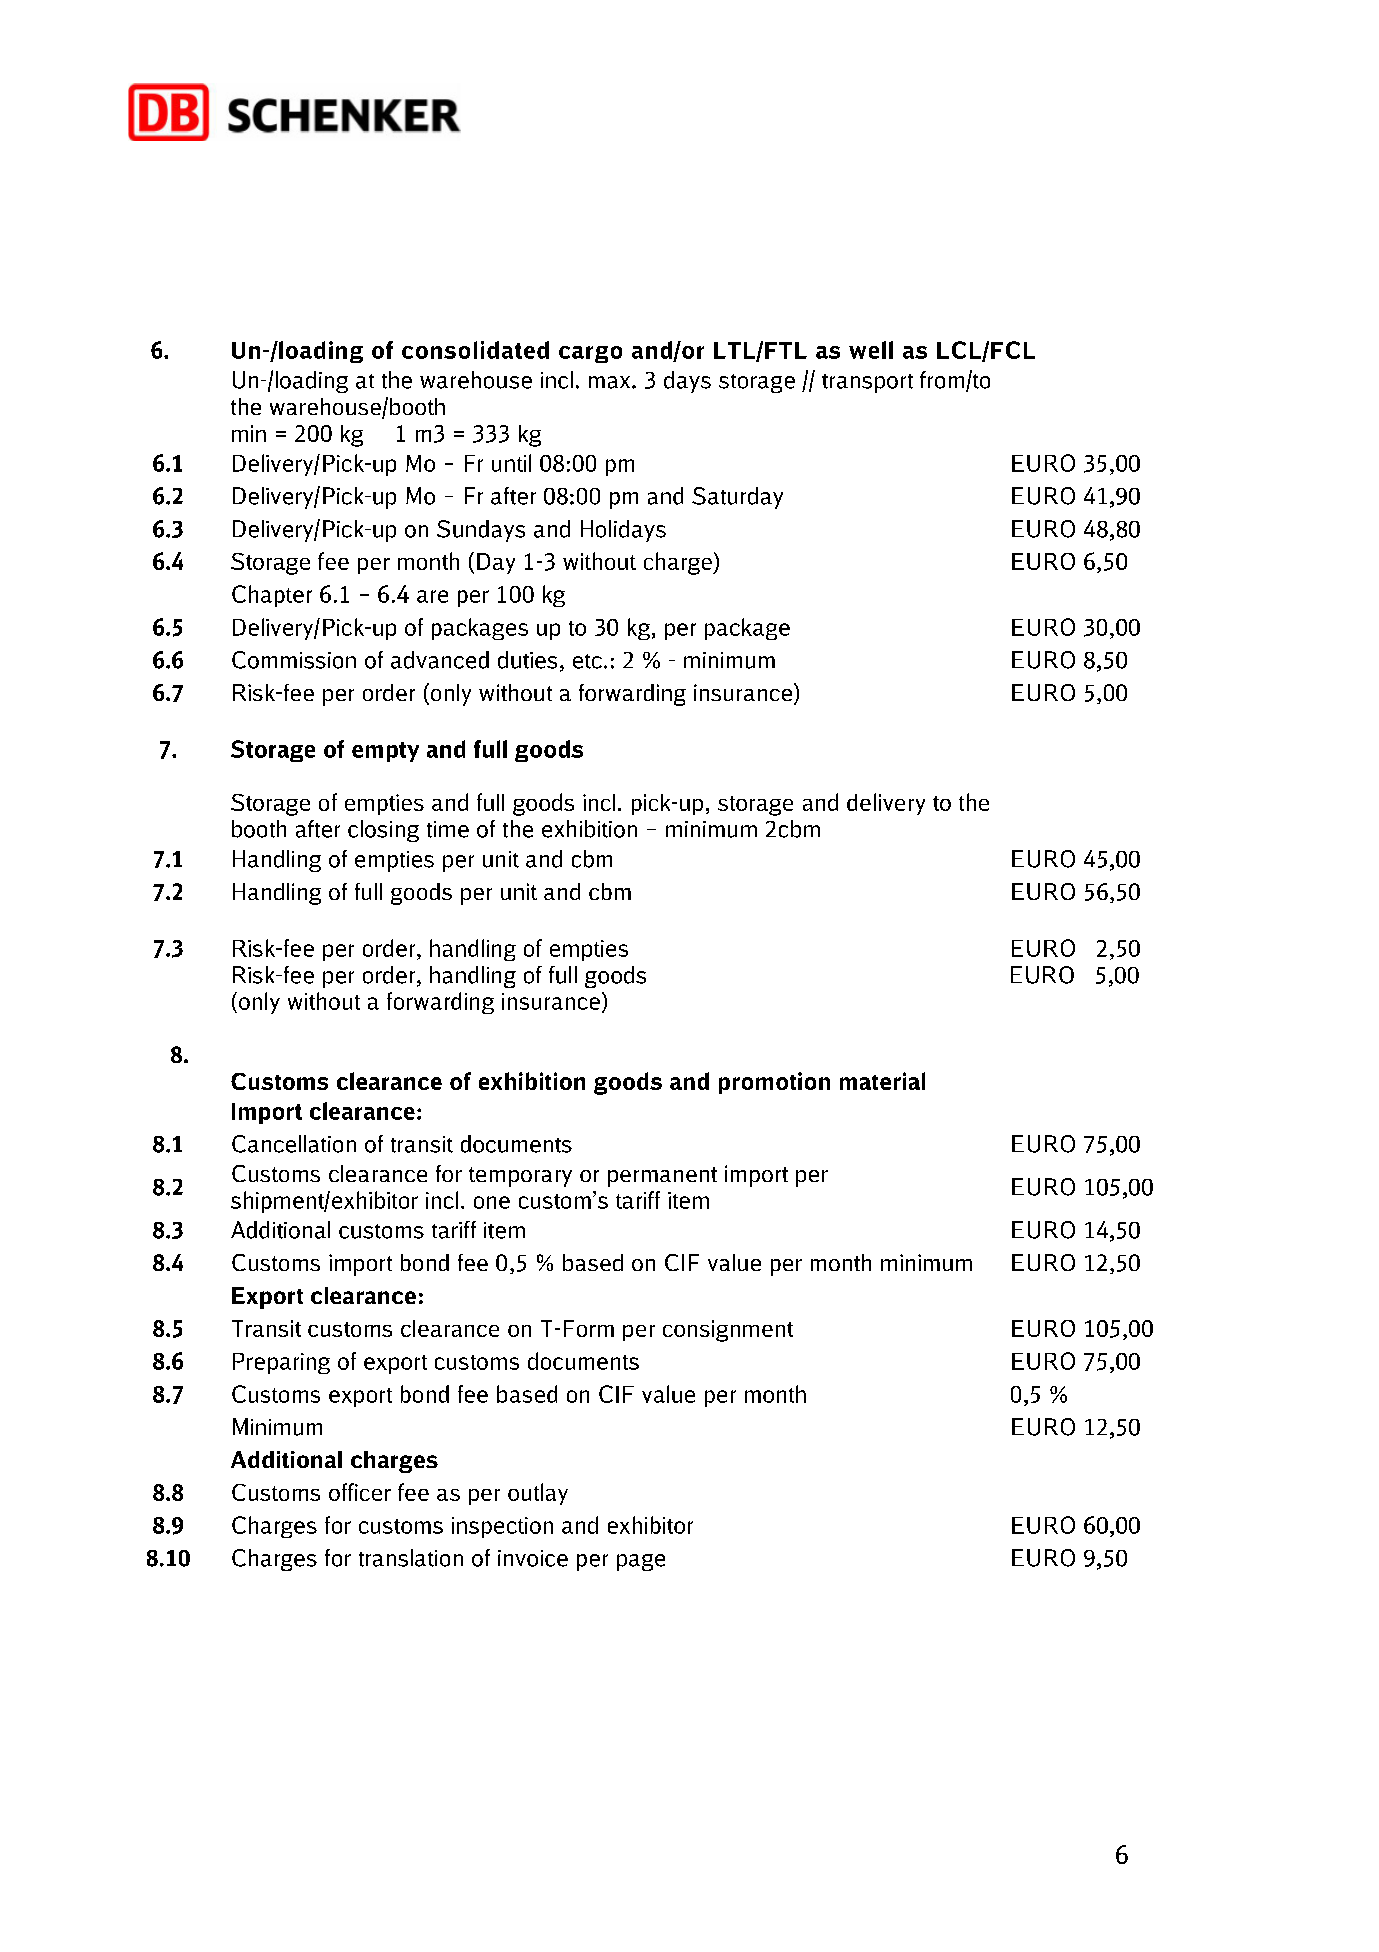 Image resolution: width=1379 pixels, height=1952 pixels. I want to click on transport, so click(867, 383).
